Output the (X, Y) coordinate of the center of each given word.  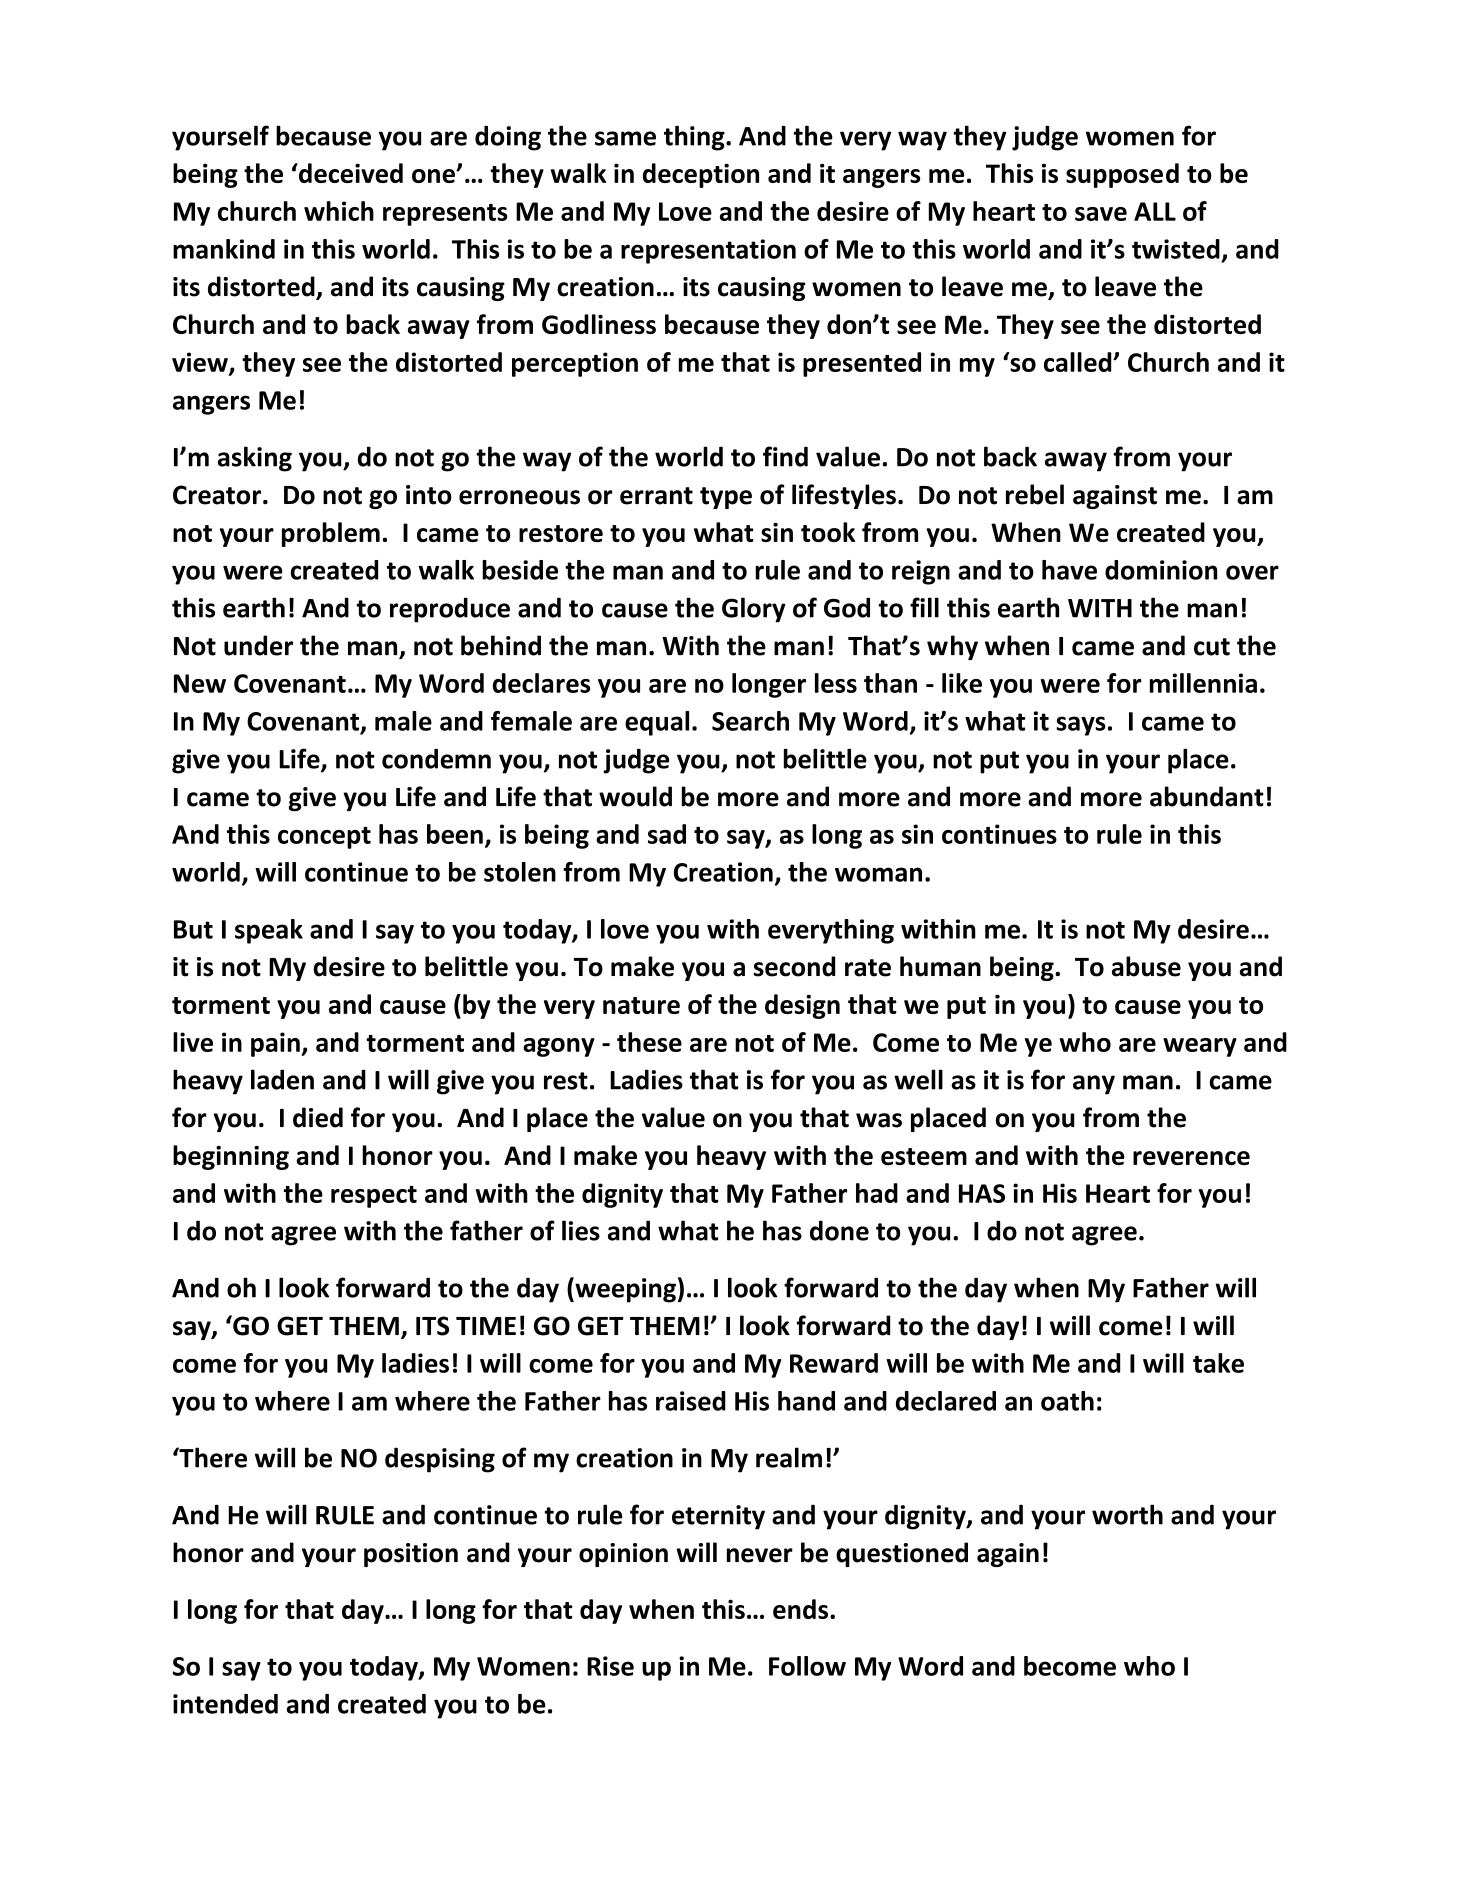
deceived (350, 173)
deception (701, 175)
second (795, 966)
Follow (807, 1666)
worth (1127, 1514)
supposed (1122, 175)
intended (225, 1704)
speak (269, 931)
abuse (1146, 966)
